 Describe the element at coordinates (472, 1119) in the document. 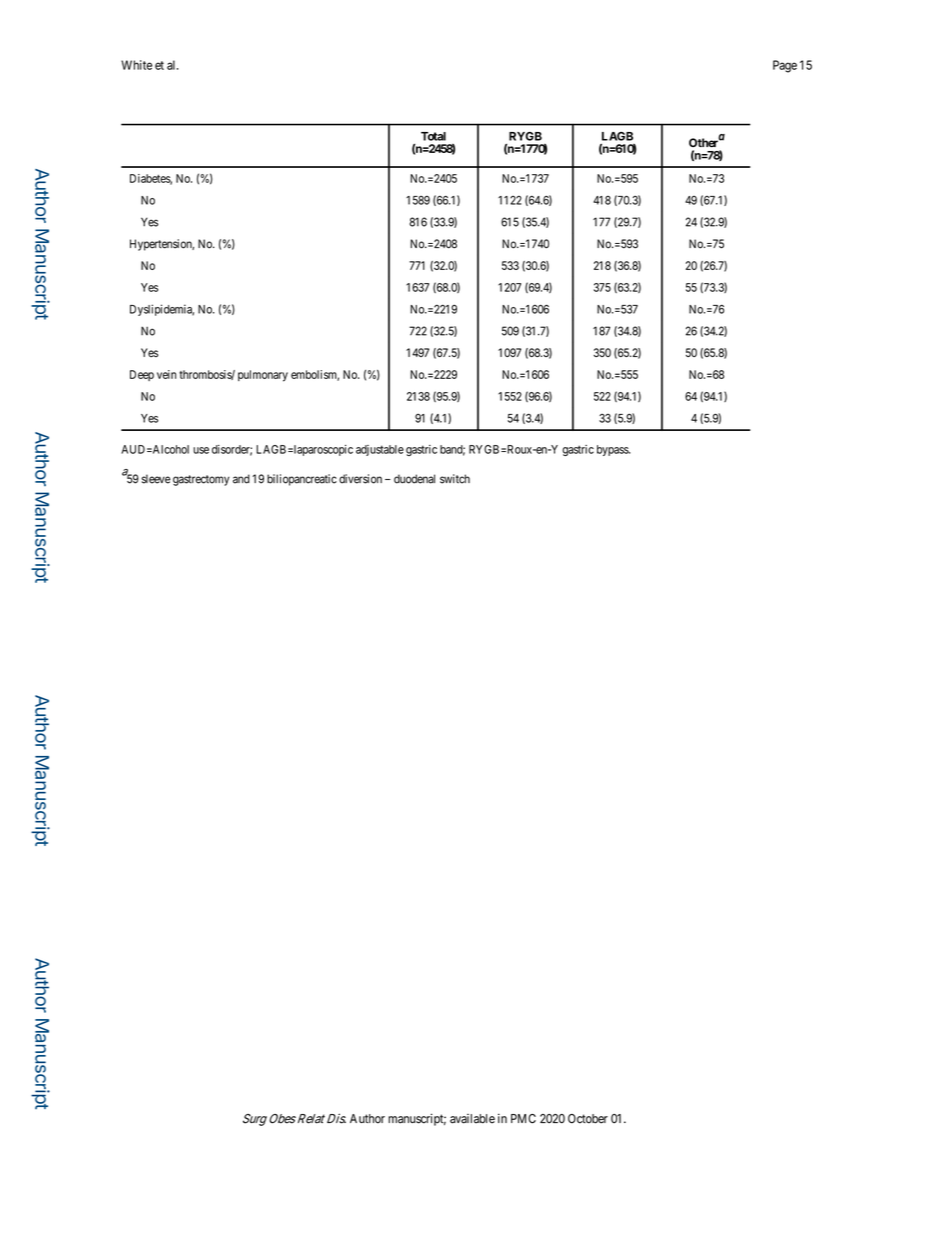

I see `available` at that location.
